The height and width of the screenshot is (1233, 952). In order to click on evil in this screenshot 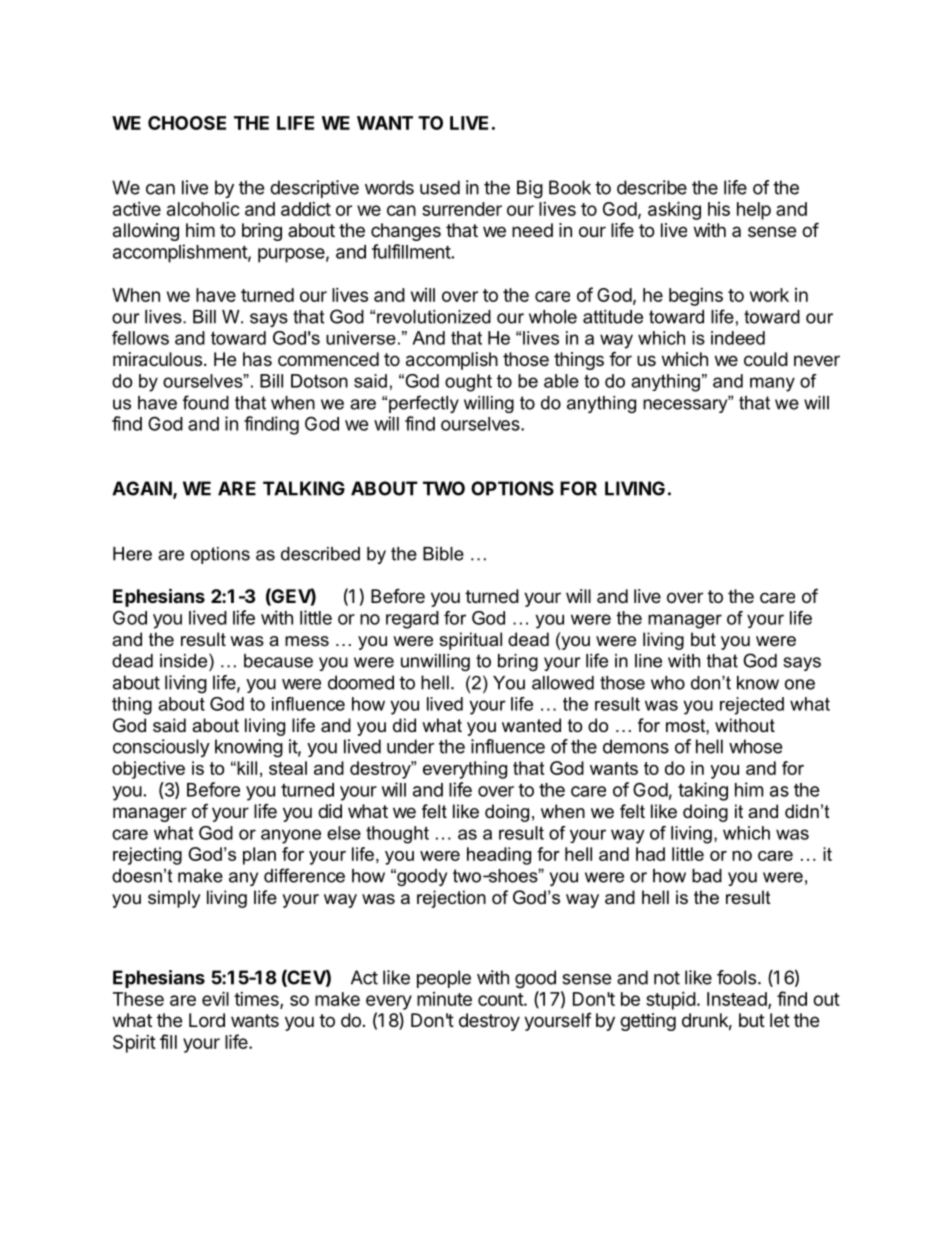, I will do `click(215, 998)`.
